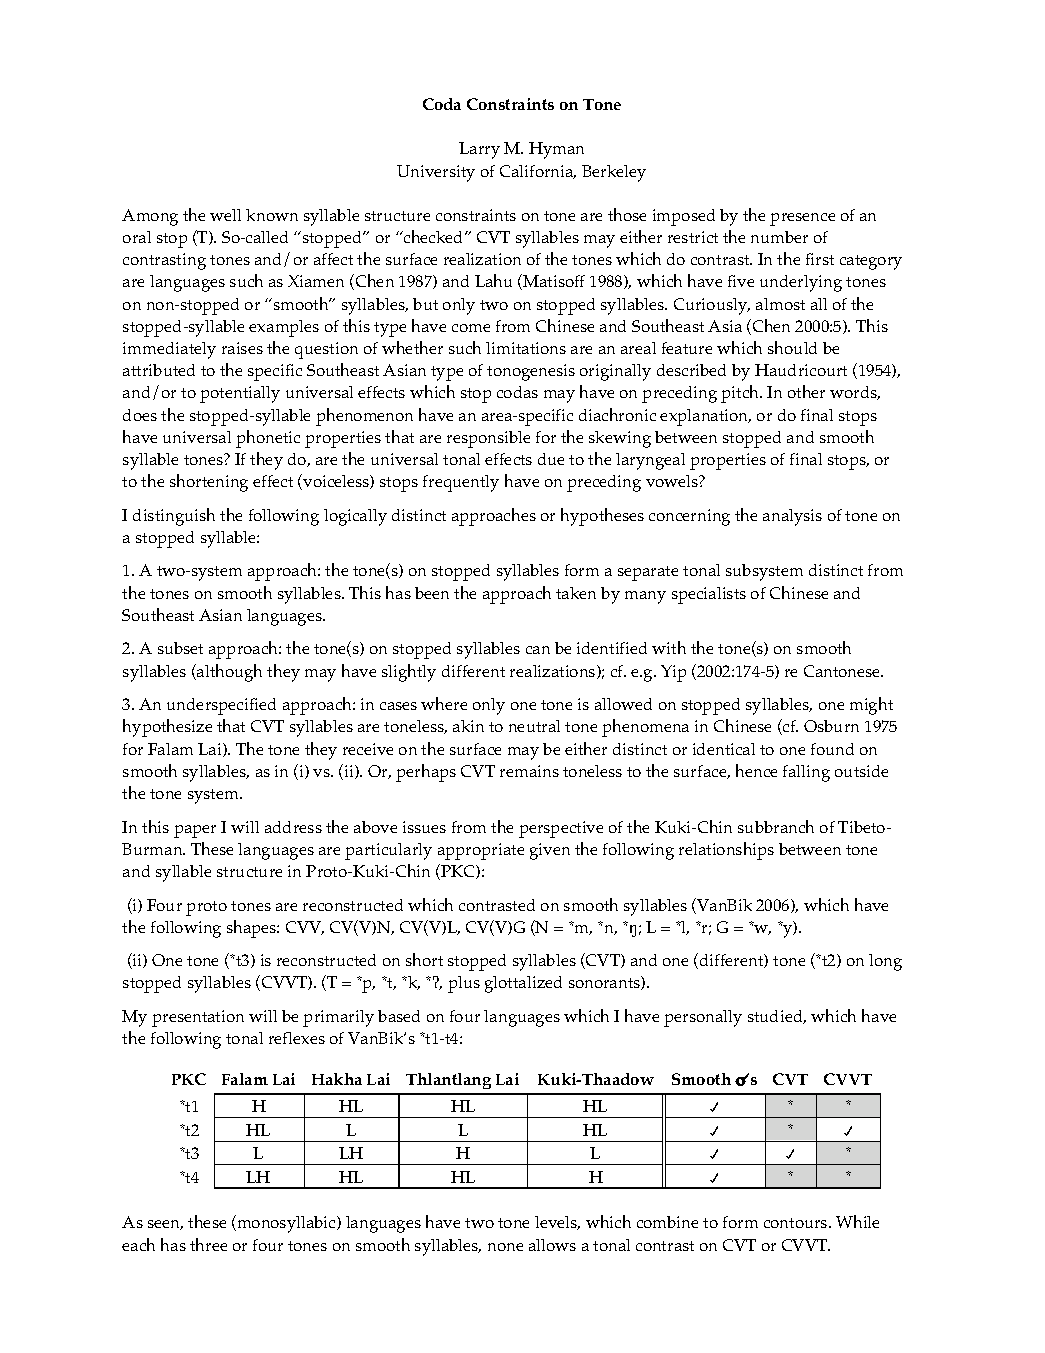 The height and width of the screenshot is (1353, 1045). What do you see at coordinates (534, 726) in the screenshot?
I see `neutral` at bounding box center [534, 726].
